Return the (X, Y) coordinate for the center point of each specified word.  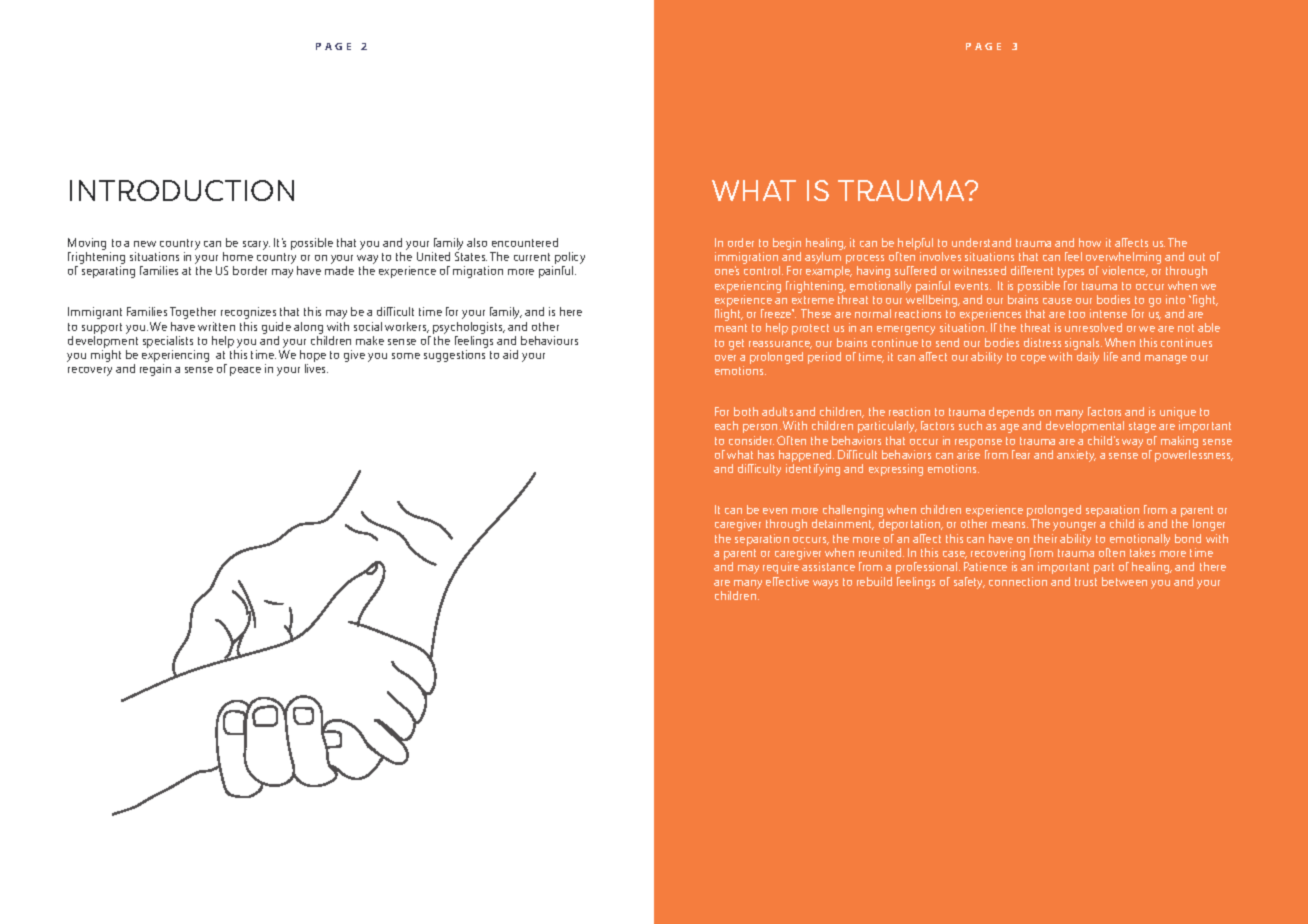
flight (729, 315)
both (746, 411)
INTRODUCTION (182, 190)
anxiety (1076, 456)
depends (1011, 413)
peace (245, 371)
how (1090, 242)
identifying (813, 470)
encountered (525, 242)
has (766, 454)
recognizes (248, 313)
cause (1057, 301)
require (781, 568)
